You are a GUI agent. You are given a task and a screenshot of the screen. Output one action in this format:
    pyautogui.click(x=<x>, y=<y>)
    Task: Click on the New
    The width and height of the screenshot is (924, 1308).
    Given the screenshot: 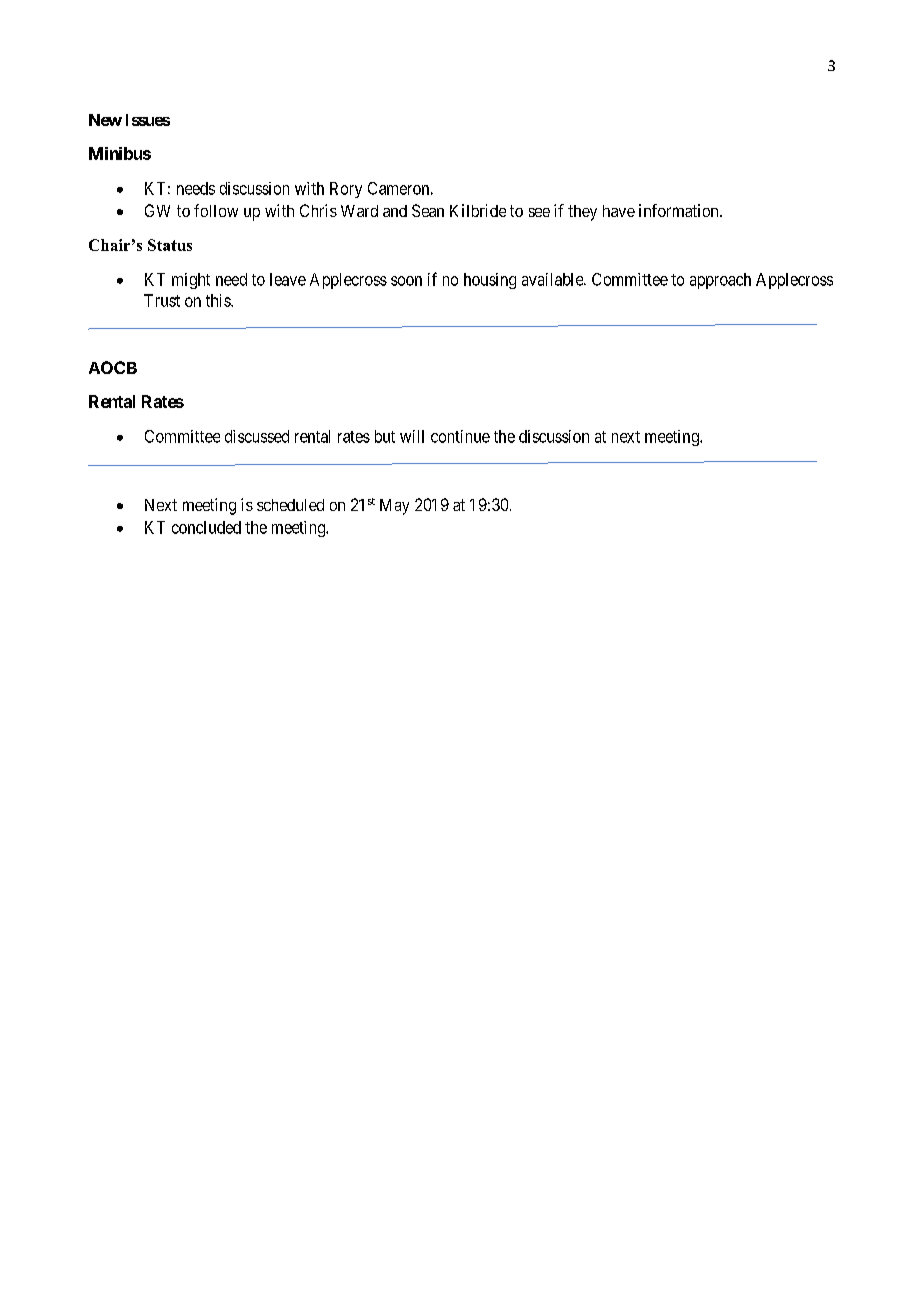 What is the action you would take?
    pyautogui.click(x=105, y=120)
